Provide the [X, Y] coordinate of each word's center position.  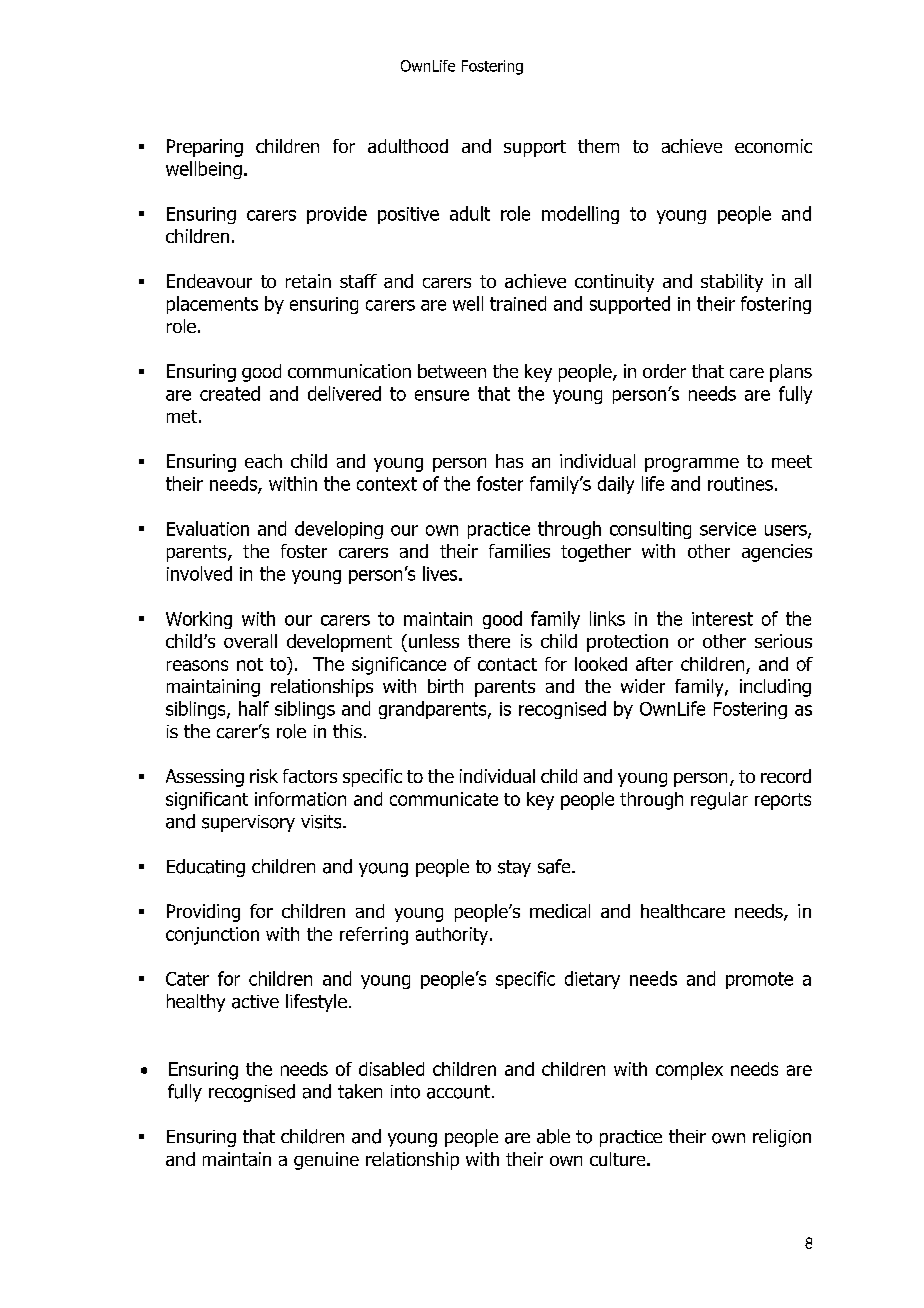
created [230, 393]
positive [408, 215]
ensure [442, 395]
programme [692, 465]
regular [719, 801]
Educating [206, 868]
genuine [326, 1161]
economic [773, 146]
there [489, 641]
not [250, 664]
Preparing [205, 148]
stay [514, 868]
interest [722, 619]
